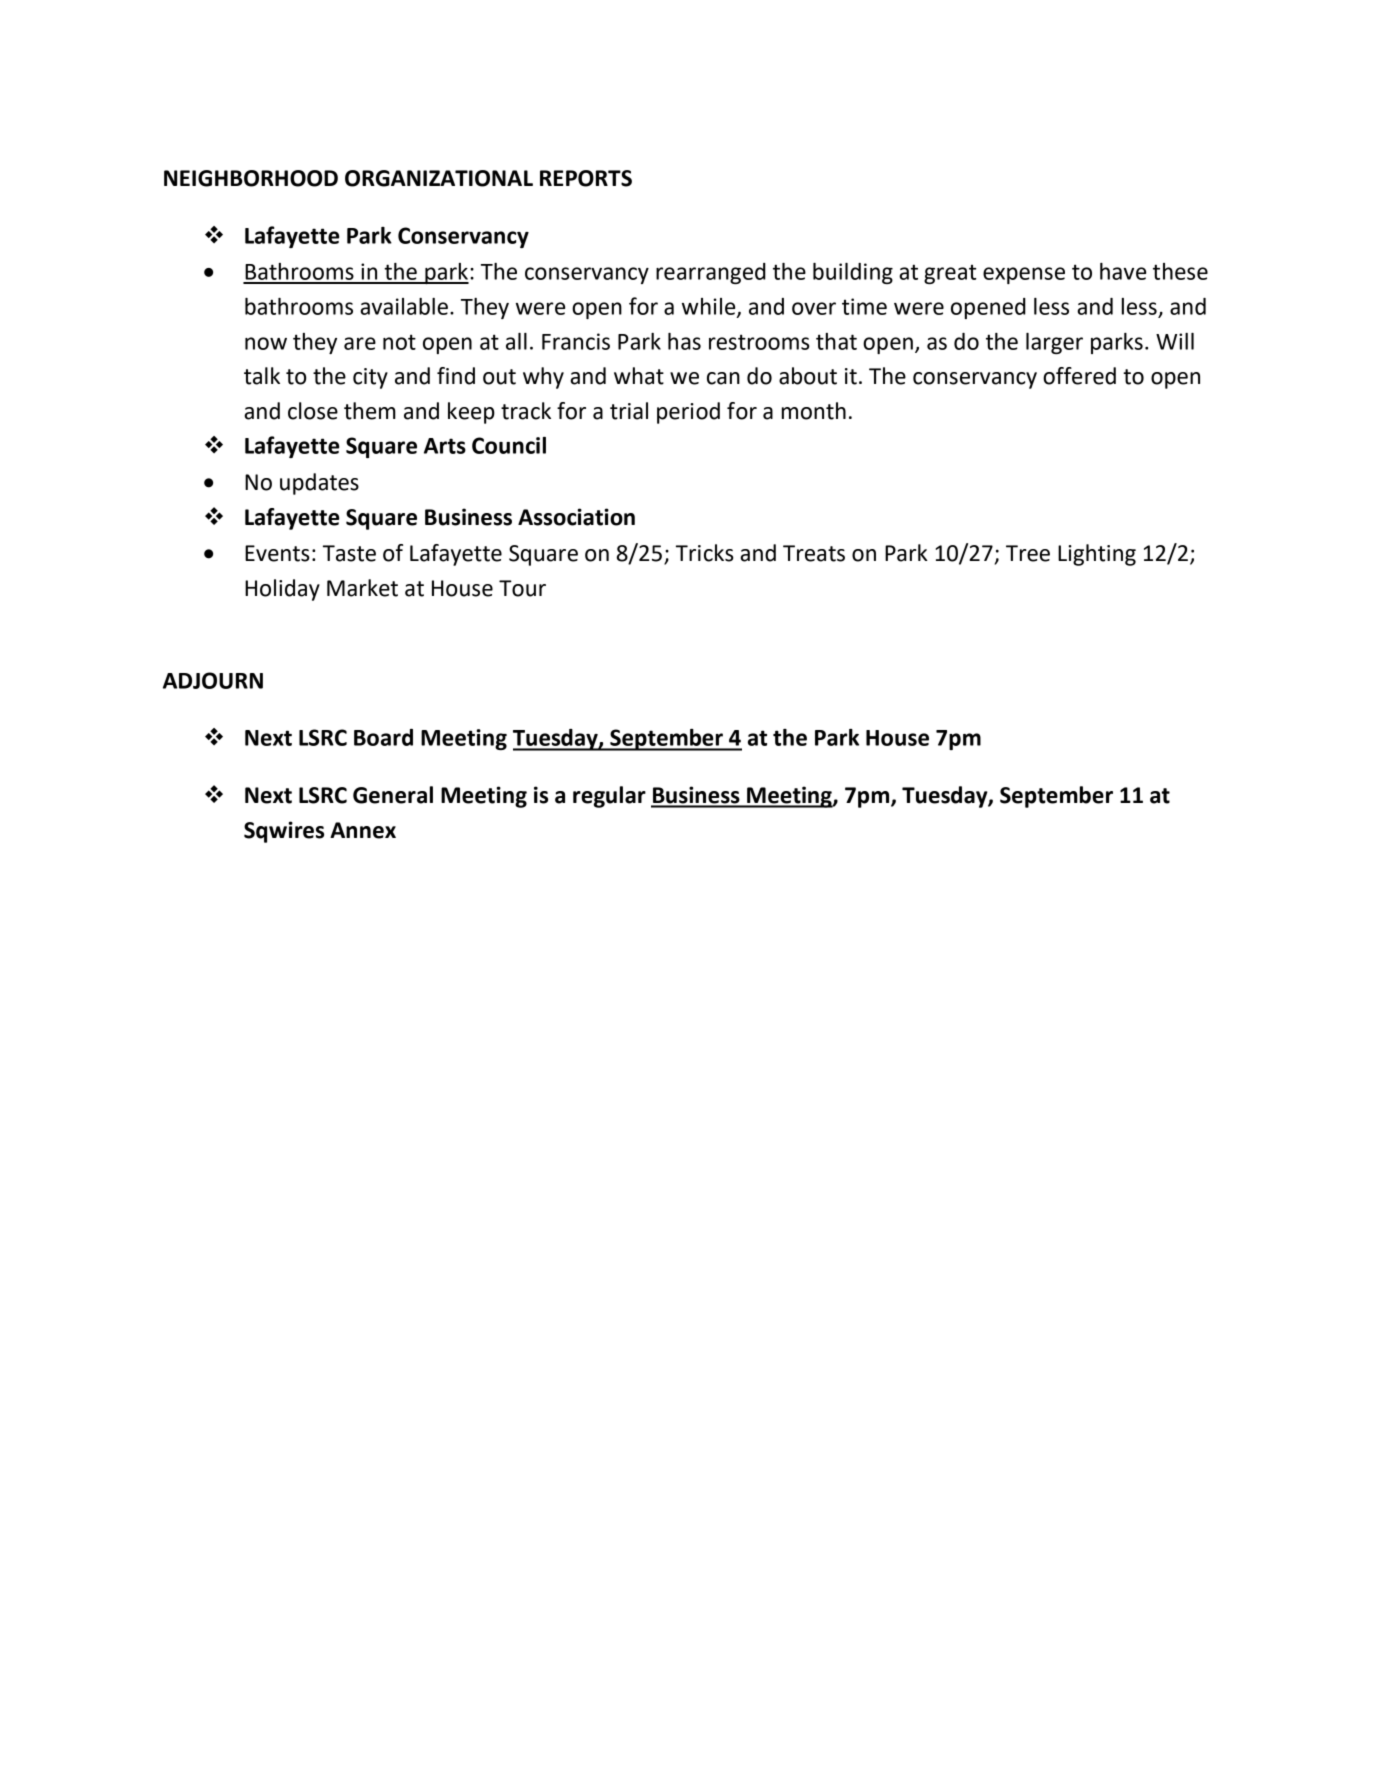  Describe the element at coordinates (393, 795) in the page. I see `General` at that location.
